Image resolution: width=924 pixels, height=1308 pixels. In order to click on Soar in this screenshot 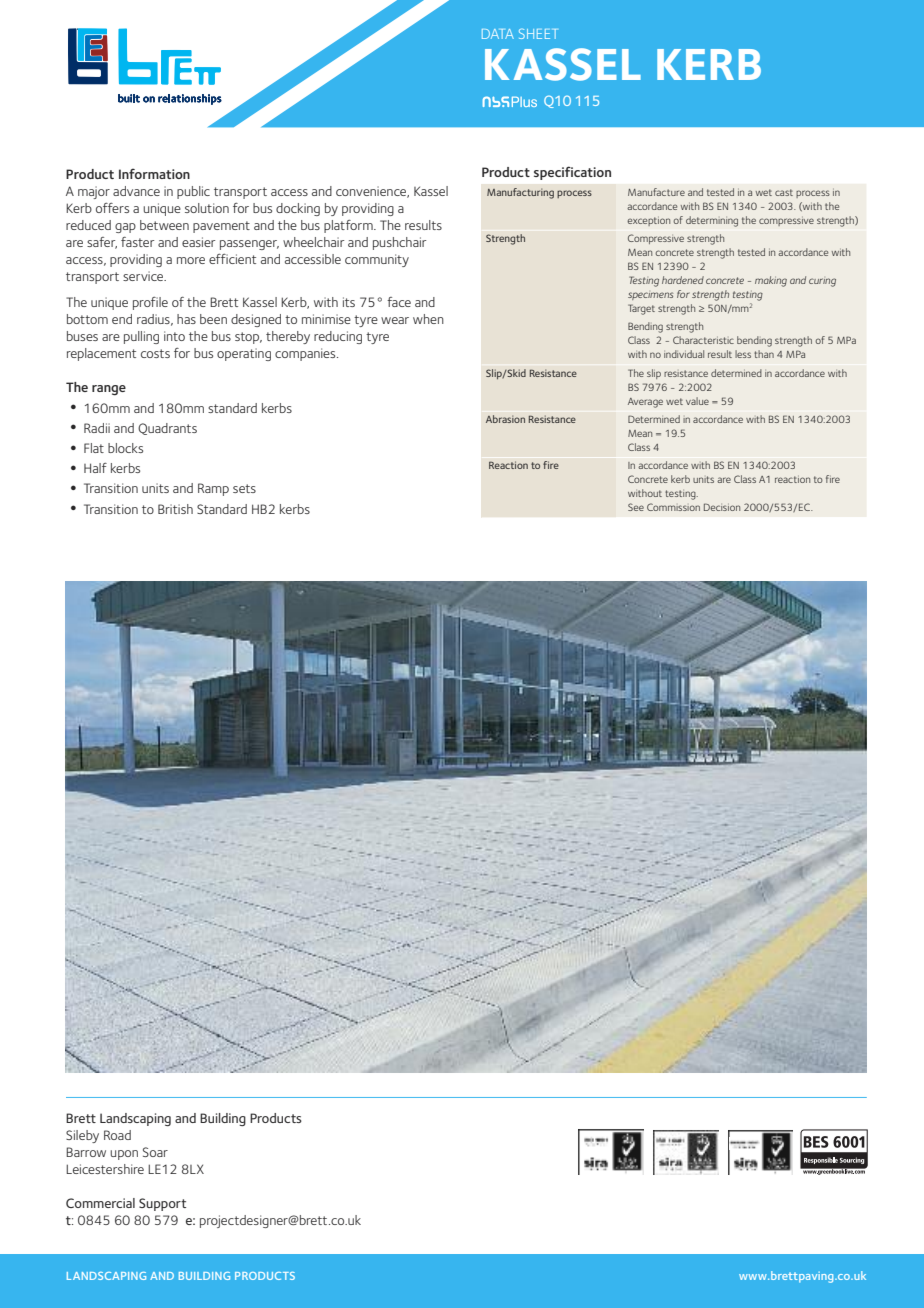, I will do `click(155, 1152)`.
